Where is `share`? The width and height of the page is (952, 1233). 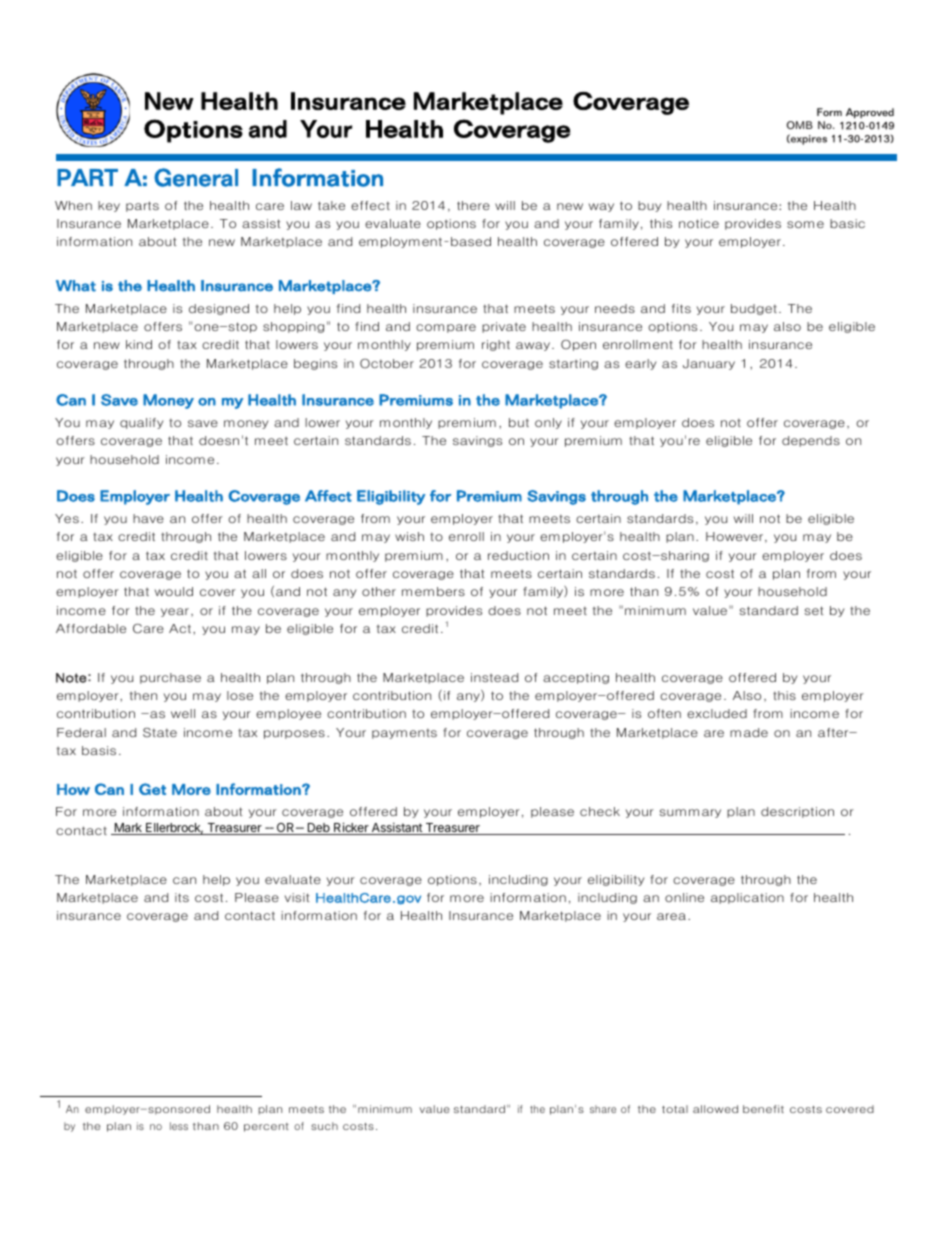 share is located at coordinates (603, 1109).
